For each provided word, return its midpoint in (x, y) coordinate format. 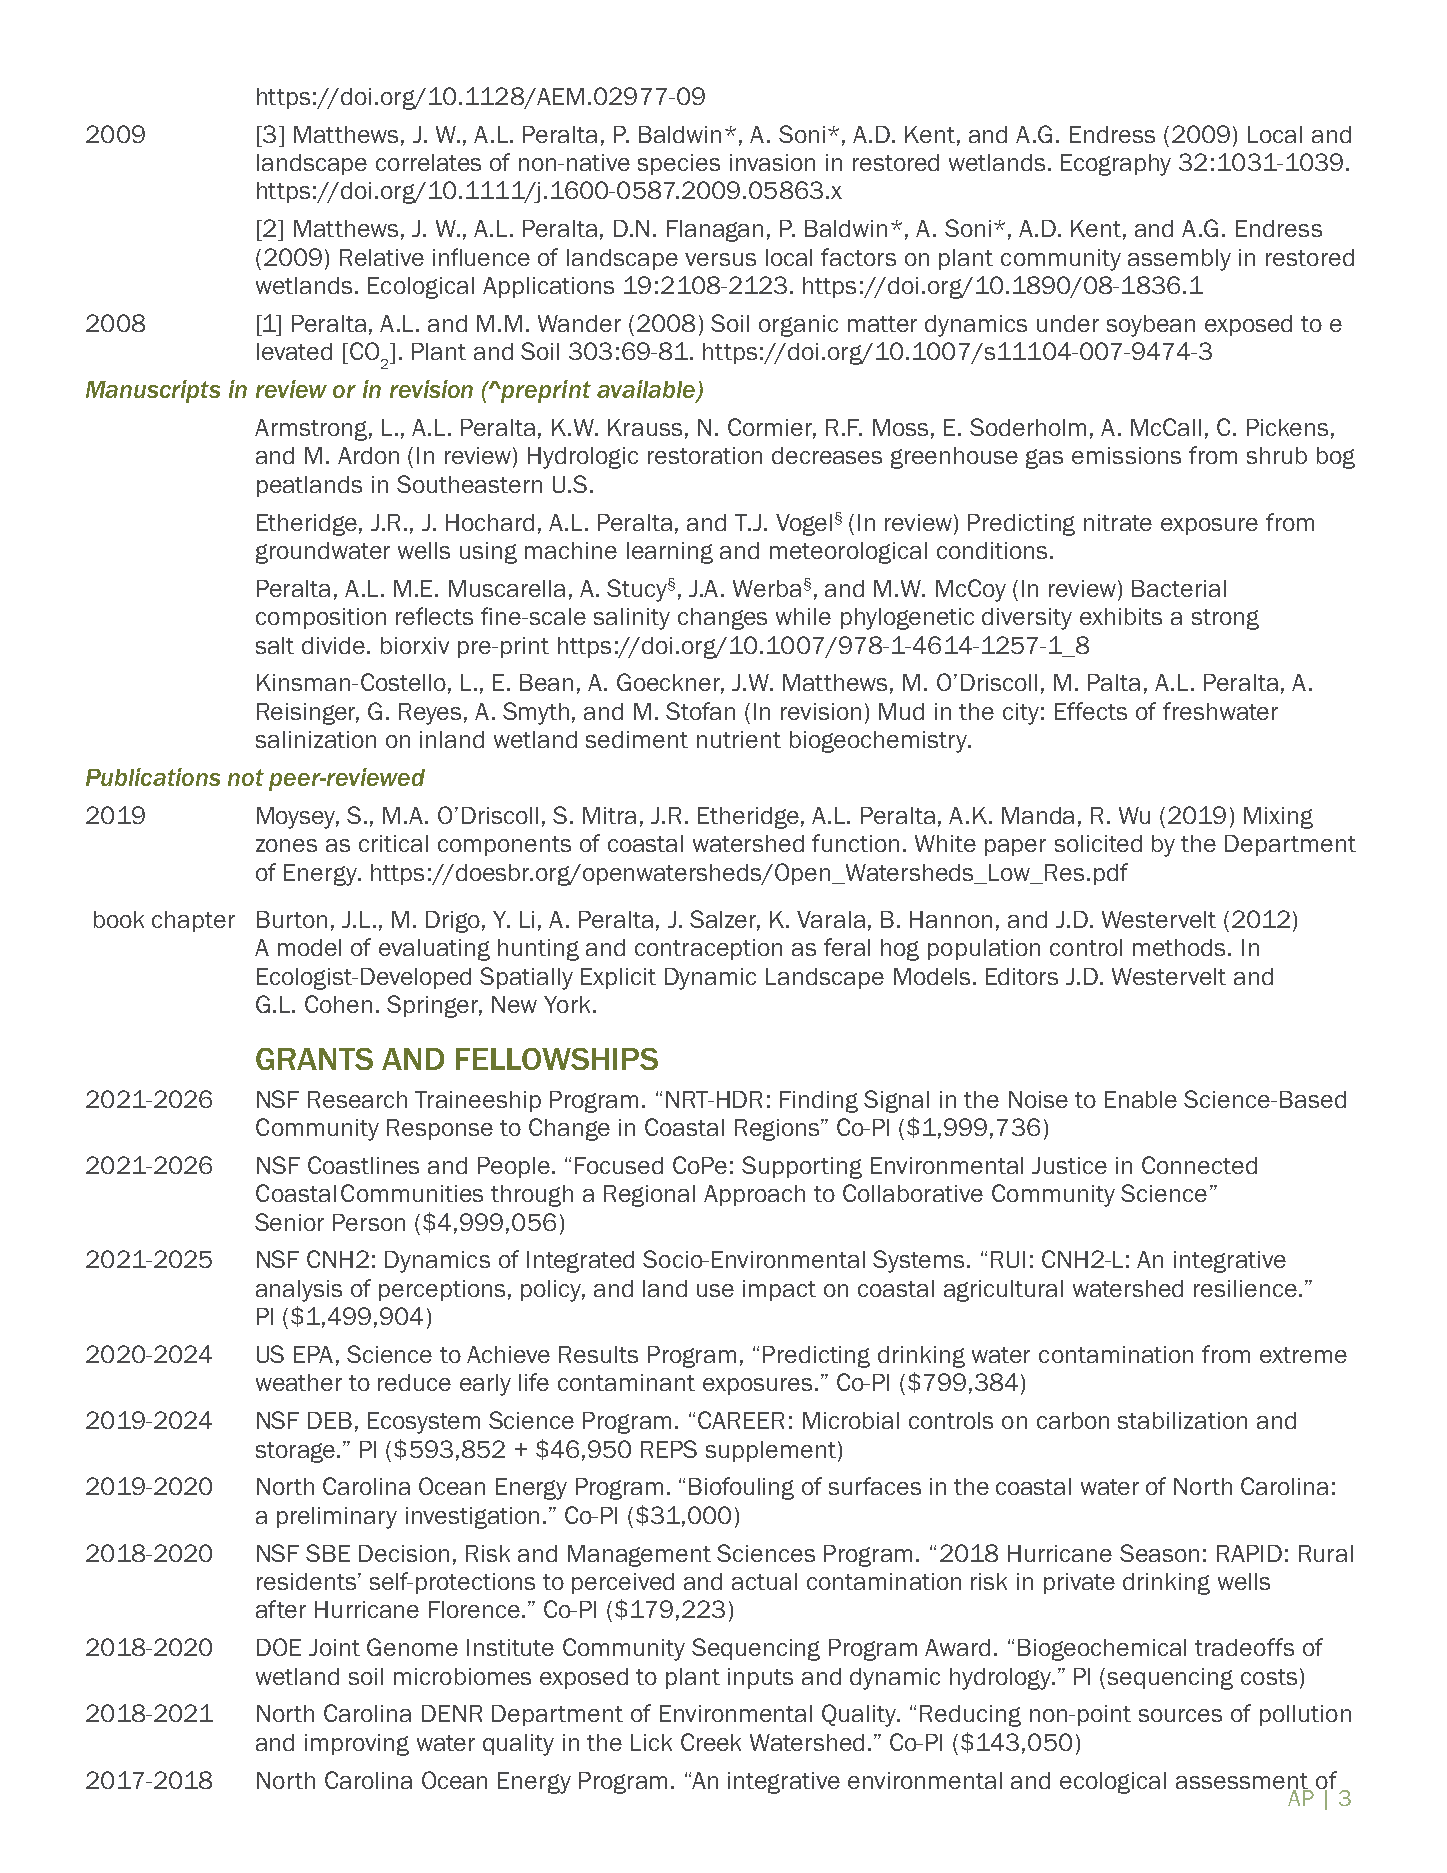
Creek (711, 1742)
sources (1180, 1715)
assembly (1179, 260)
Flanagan (715, 231)
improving (357, 1745)
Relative (382, 257)
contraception (708, 949)
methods (1181, 947)
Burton (292, 919)
